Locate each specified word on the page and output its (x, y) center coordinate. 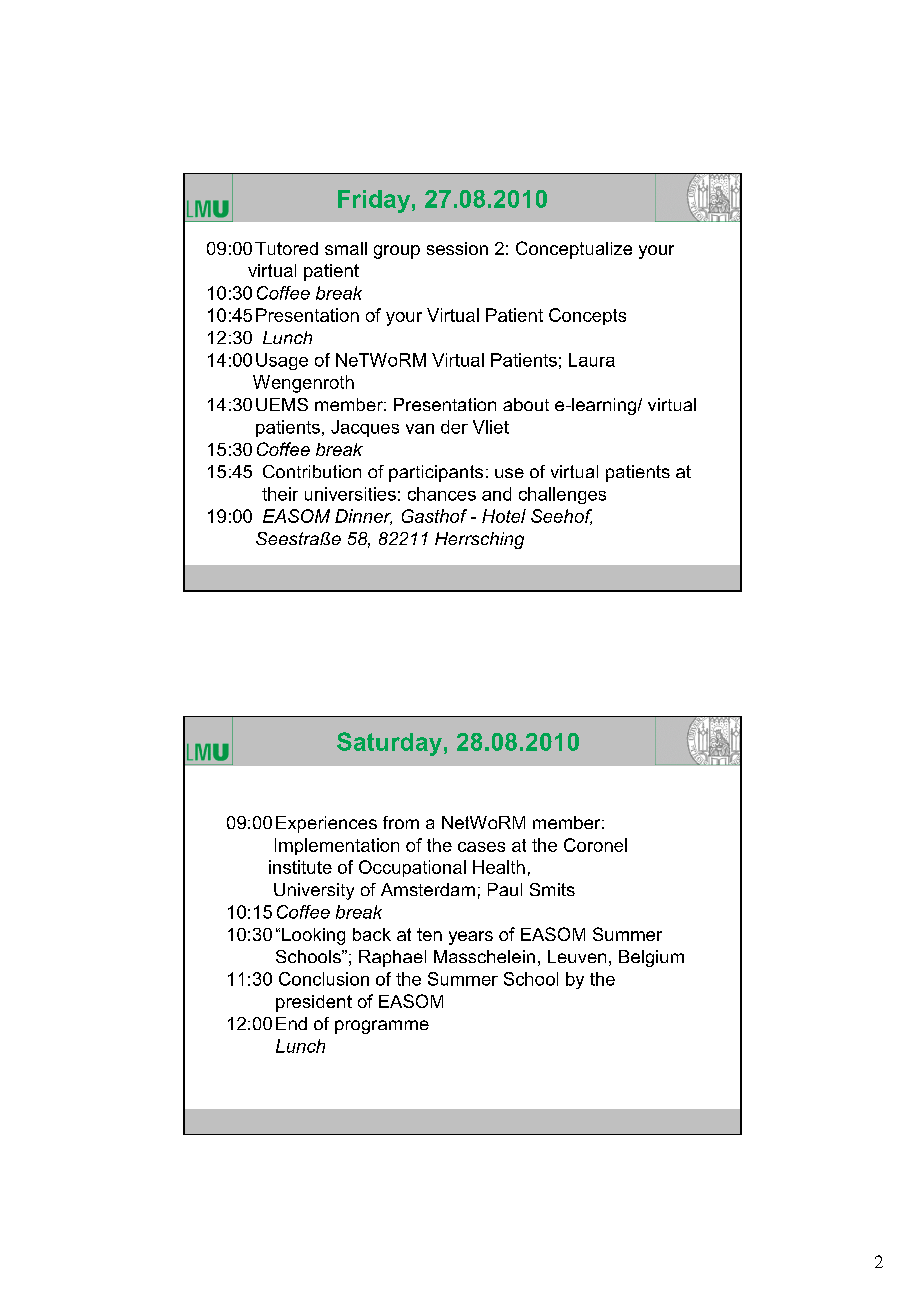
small (346, 248)
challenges (562, 495)
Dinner (363, 517)
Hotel (504, 516)
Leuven (577, 956)
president (314, 1003)
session (457, 248)
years (471, 938)
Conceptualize (574, 250)
